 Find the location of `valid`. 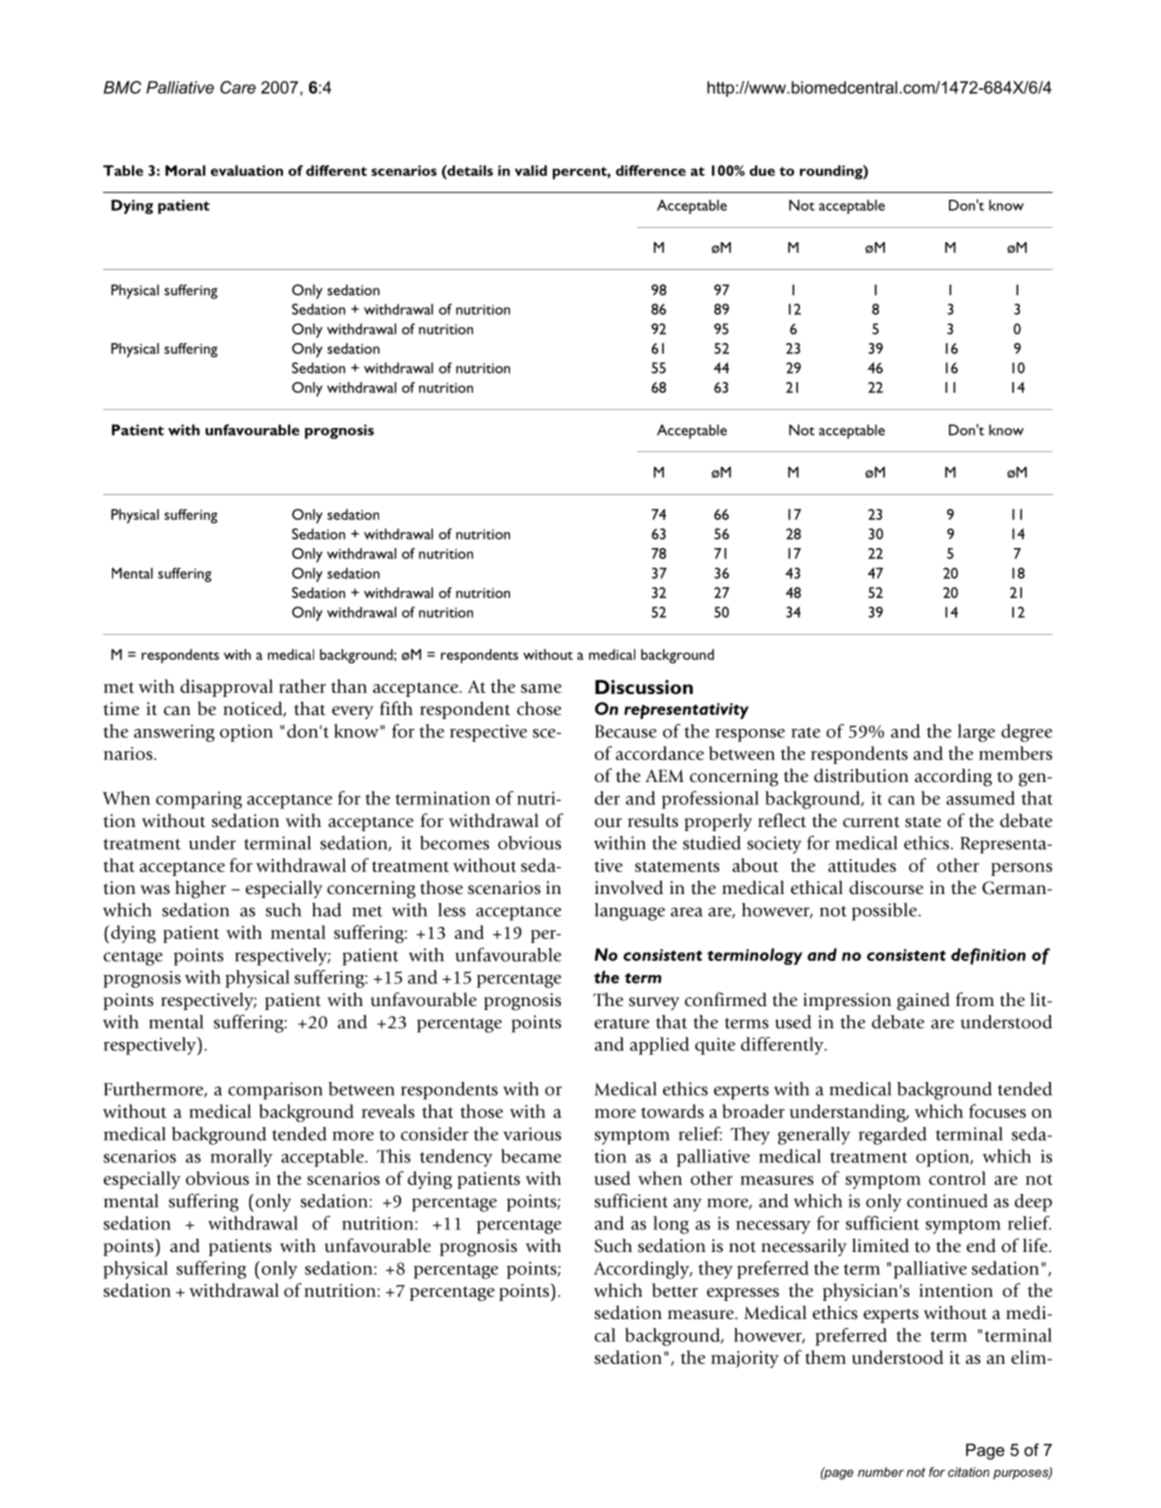

valid is located at coordinates (531, 170).
